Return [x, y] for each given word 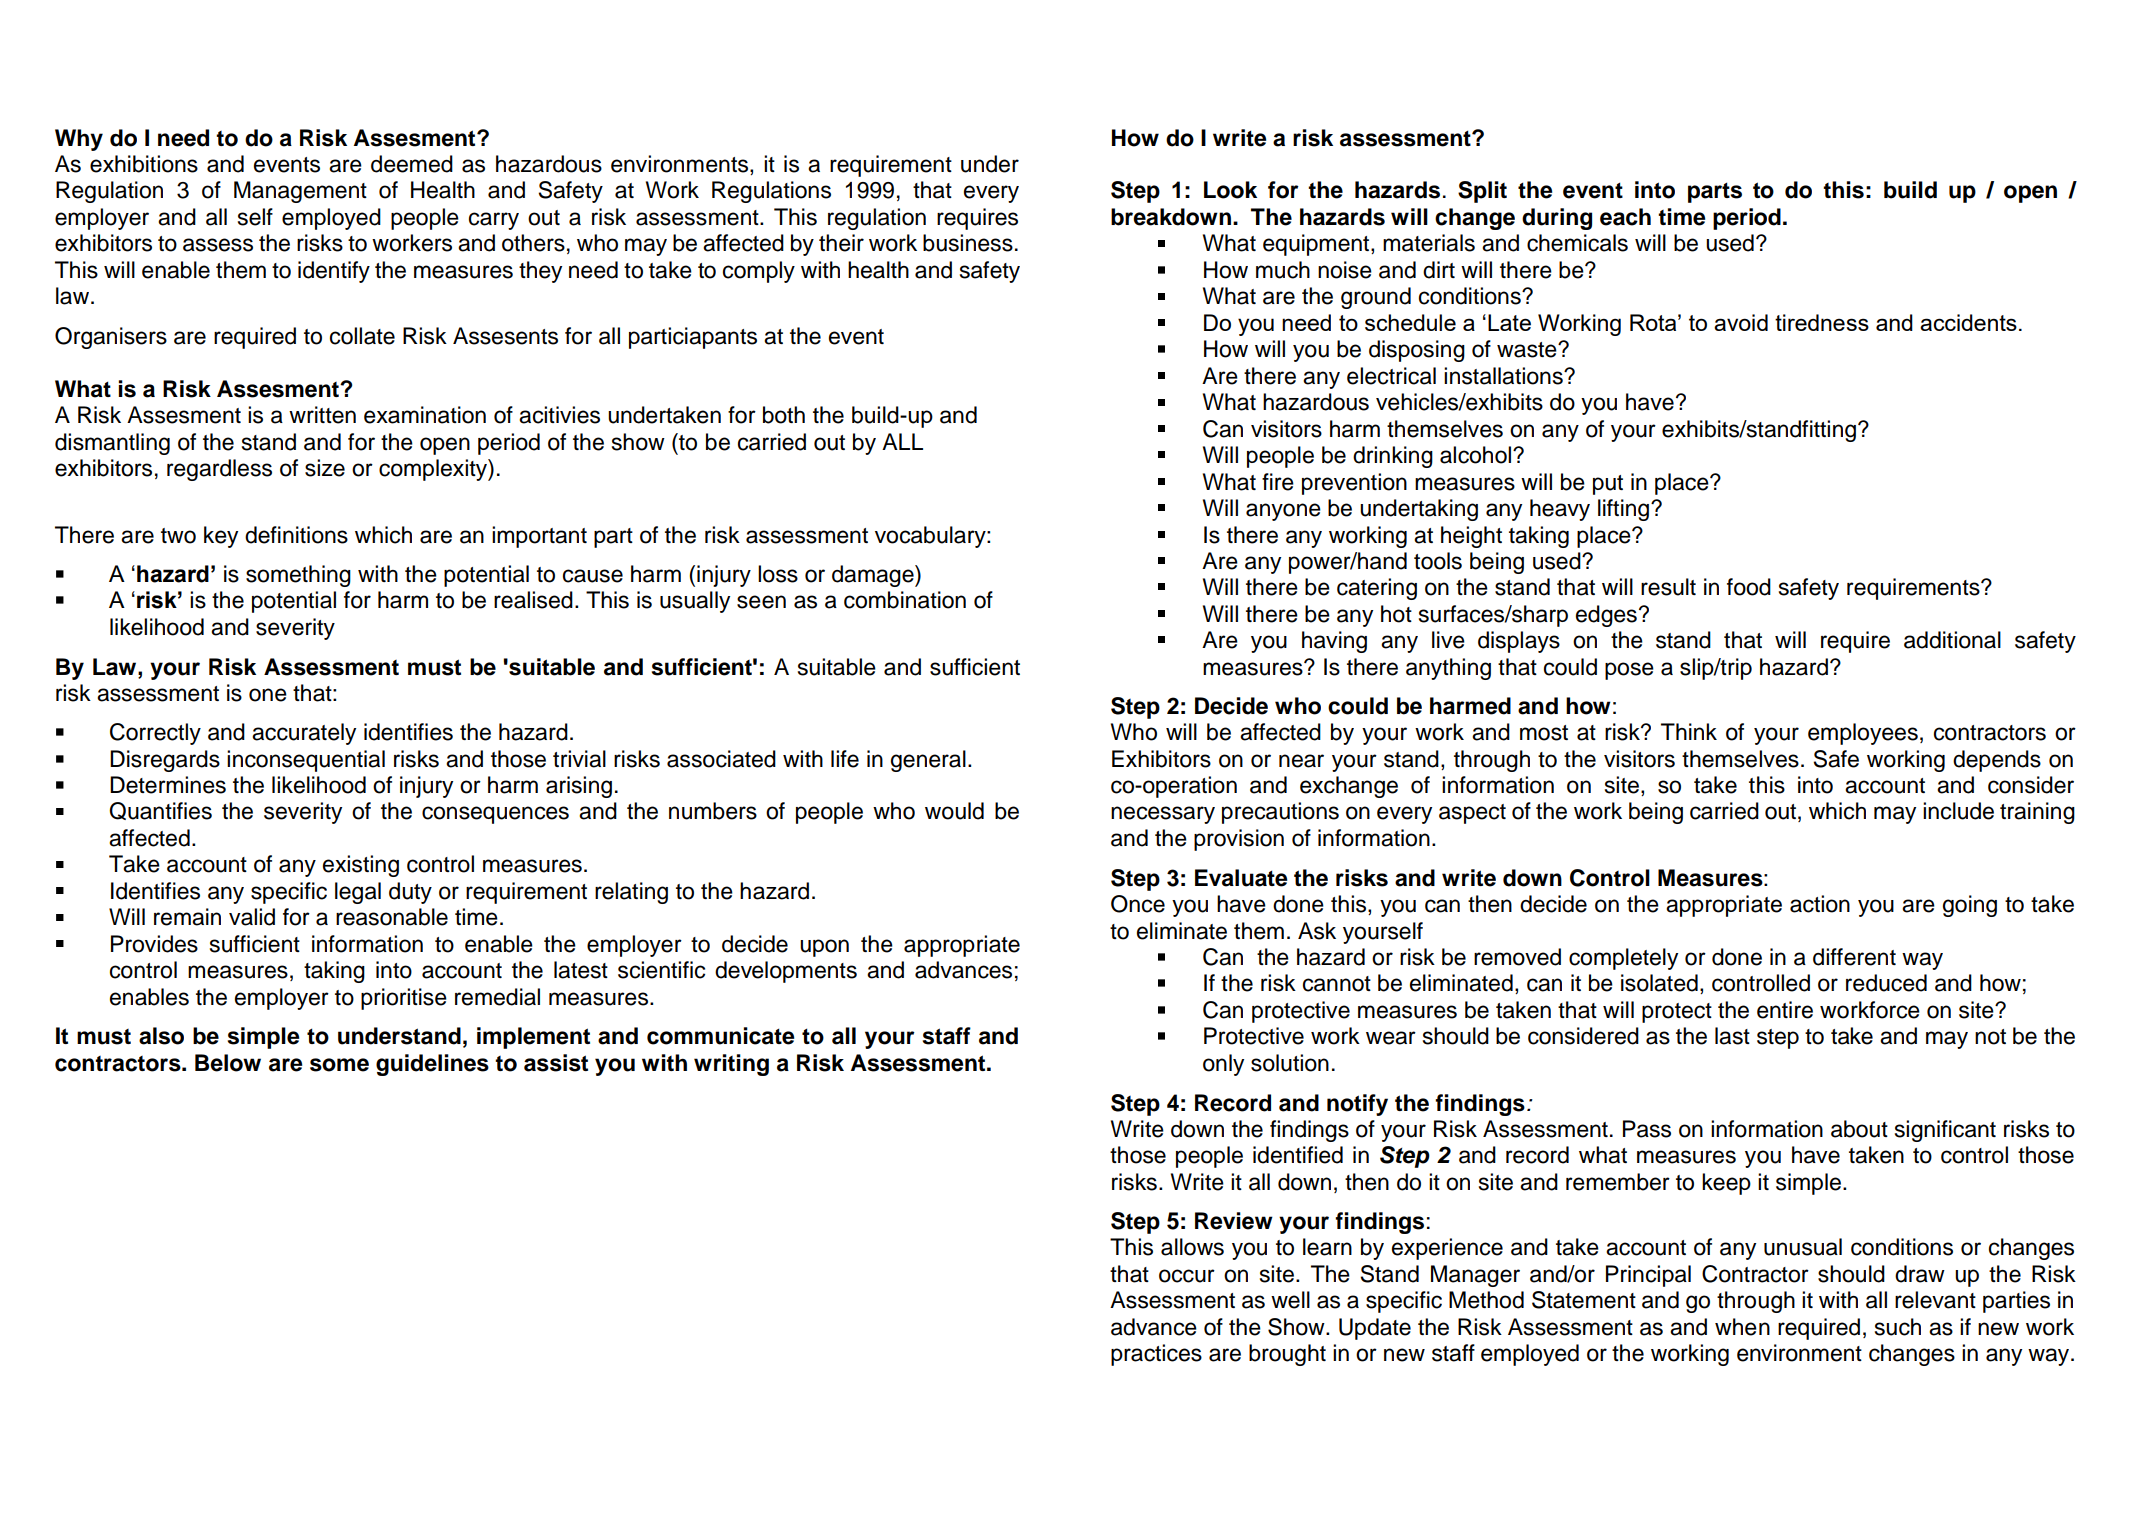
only [1223, 1065]
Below [228, 1063]
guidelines [432, 1065]
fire [1278, 482]
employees [1863, 734]
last [1732, 1036]
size [325, 468]
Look [1230, 190]
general [928, 761]
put [1608, 485]
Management [300, 192]
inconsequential [306, 761]
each [1625, 217]
